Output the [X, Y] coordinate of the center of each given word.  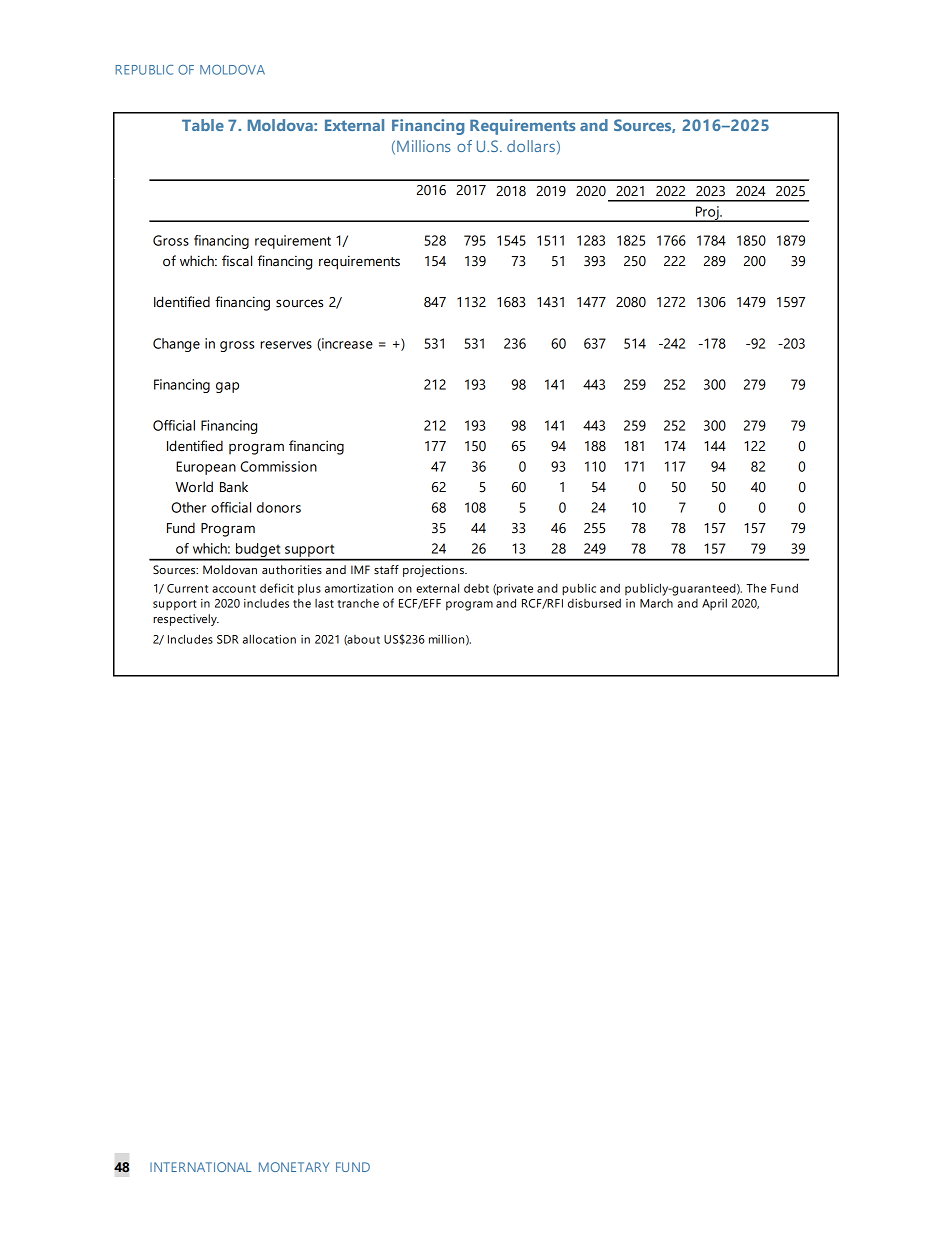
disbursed [594, 603]
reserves [286, 345]
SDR [228, 639]
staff [386, 569]
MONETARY [294, 1167]
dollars [531, 146]
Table [203, 125]
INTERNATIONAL [200, 1167]
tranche [358, 603]
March [656, 603]
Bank [234, 486]
